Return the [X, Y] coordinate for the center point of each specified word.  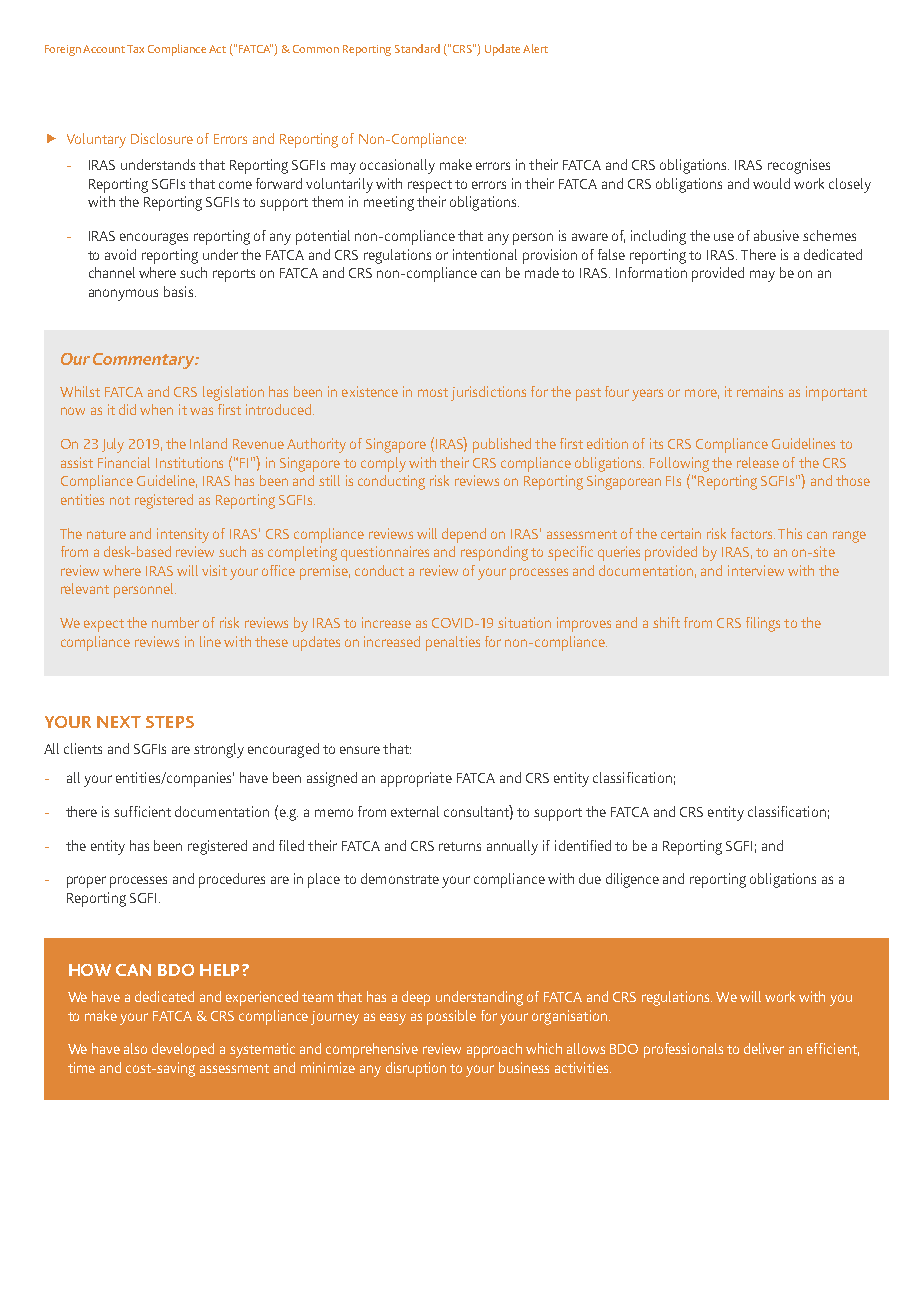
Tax [135, 49]
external [415, 811]
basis [180, 291]
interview [756, 570]
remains [760, 391]
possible [451, 1017]
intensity [183, 535]
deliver [764, 1048]
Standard [417, 48]
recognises [799, 166]
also [135, 1048]
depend [464, 535]
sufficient [142, 811]
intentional [485, 254]
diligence [632, 880]
